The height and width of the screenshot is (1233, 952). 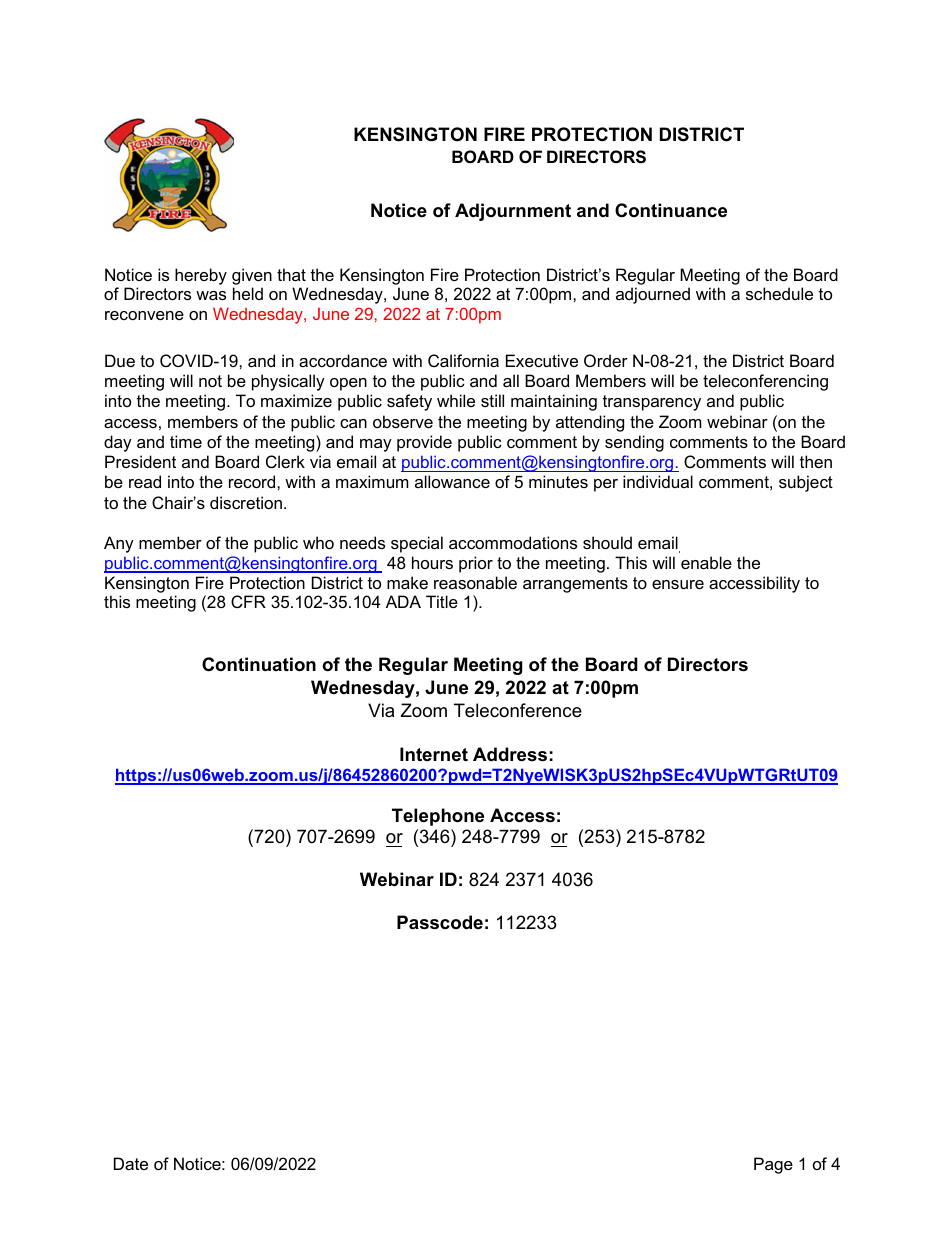 I want to click on Telephone, so click(x=438, y=817).
